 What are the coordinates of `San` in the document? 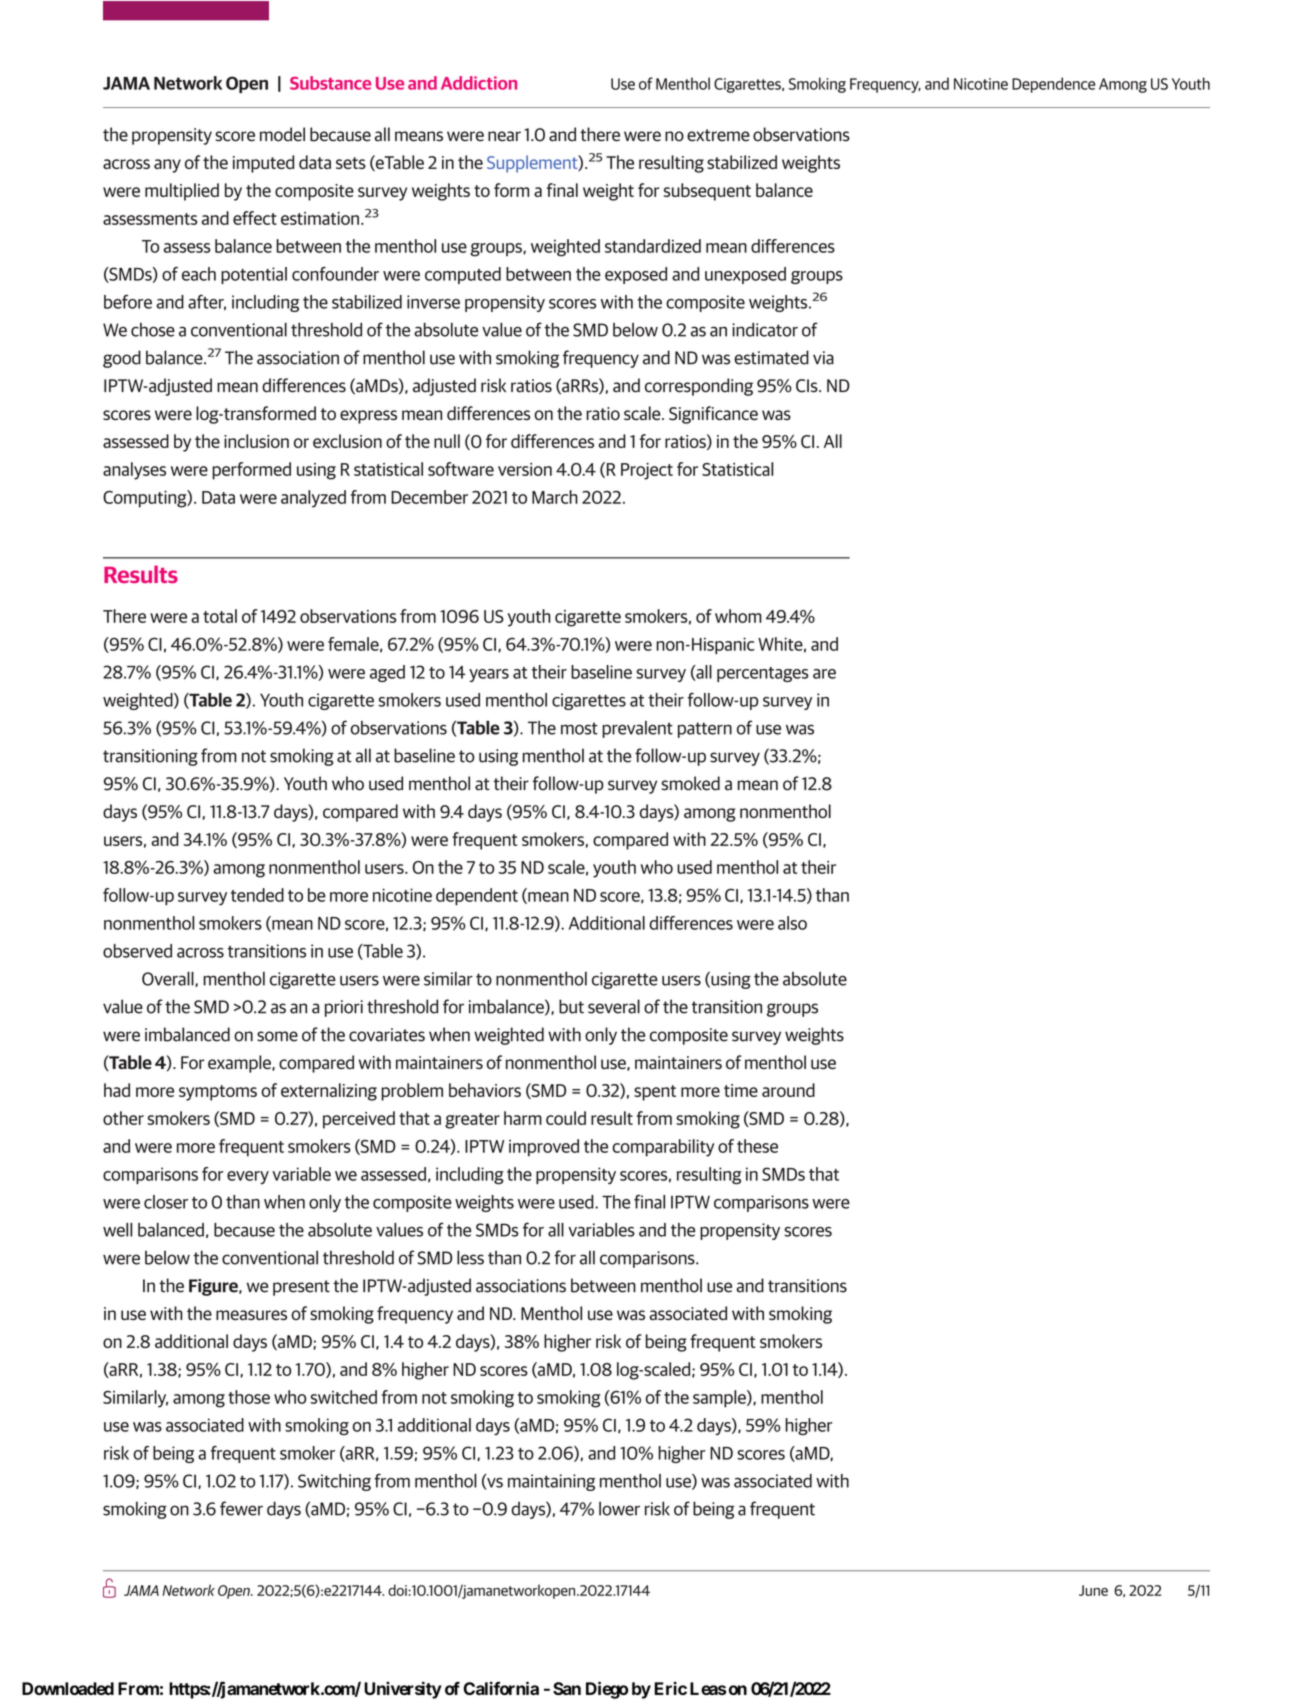 It's located at (567, 1688).
